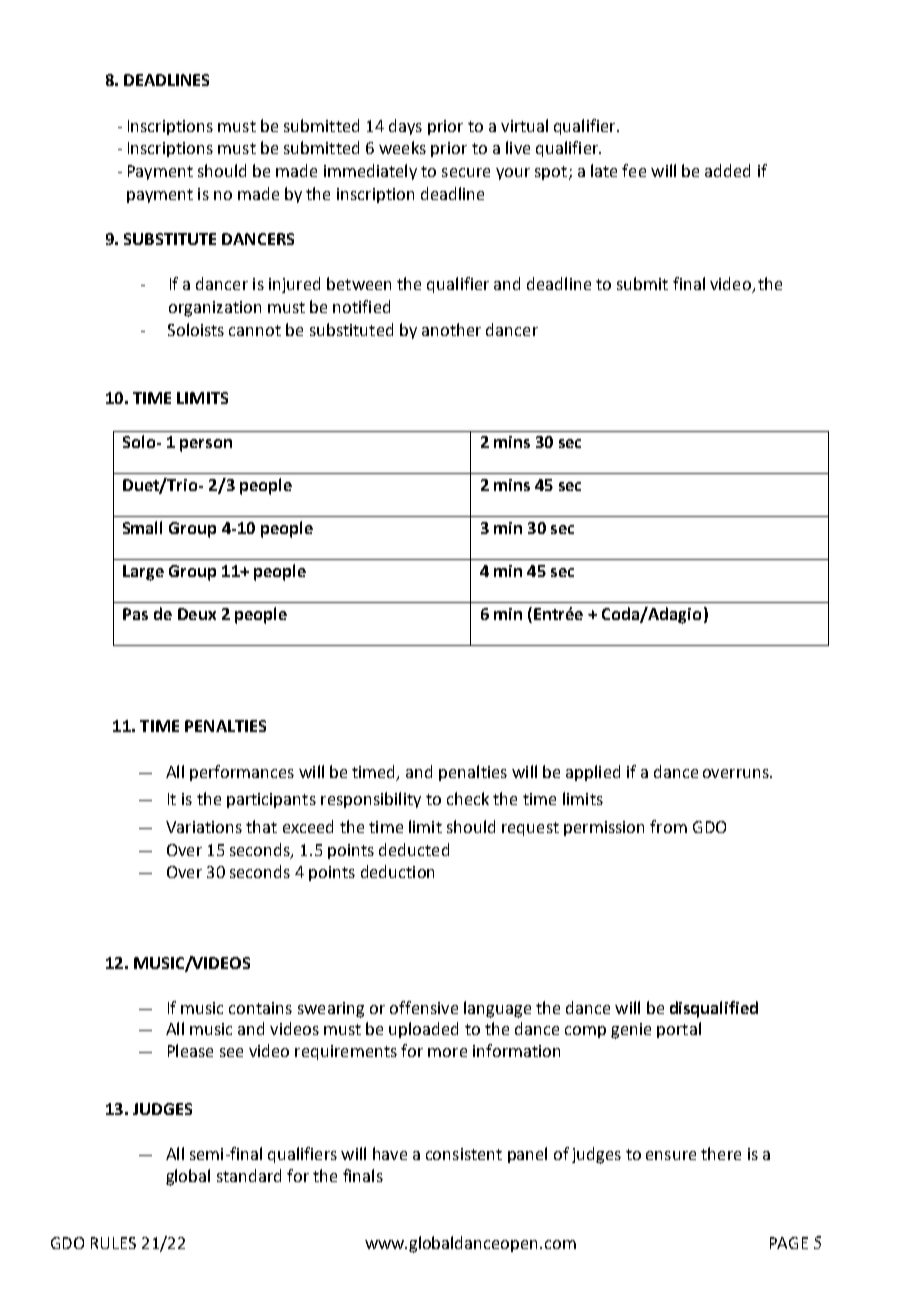  I want to click on Deux, so click(197, 614).
